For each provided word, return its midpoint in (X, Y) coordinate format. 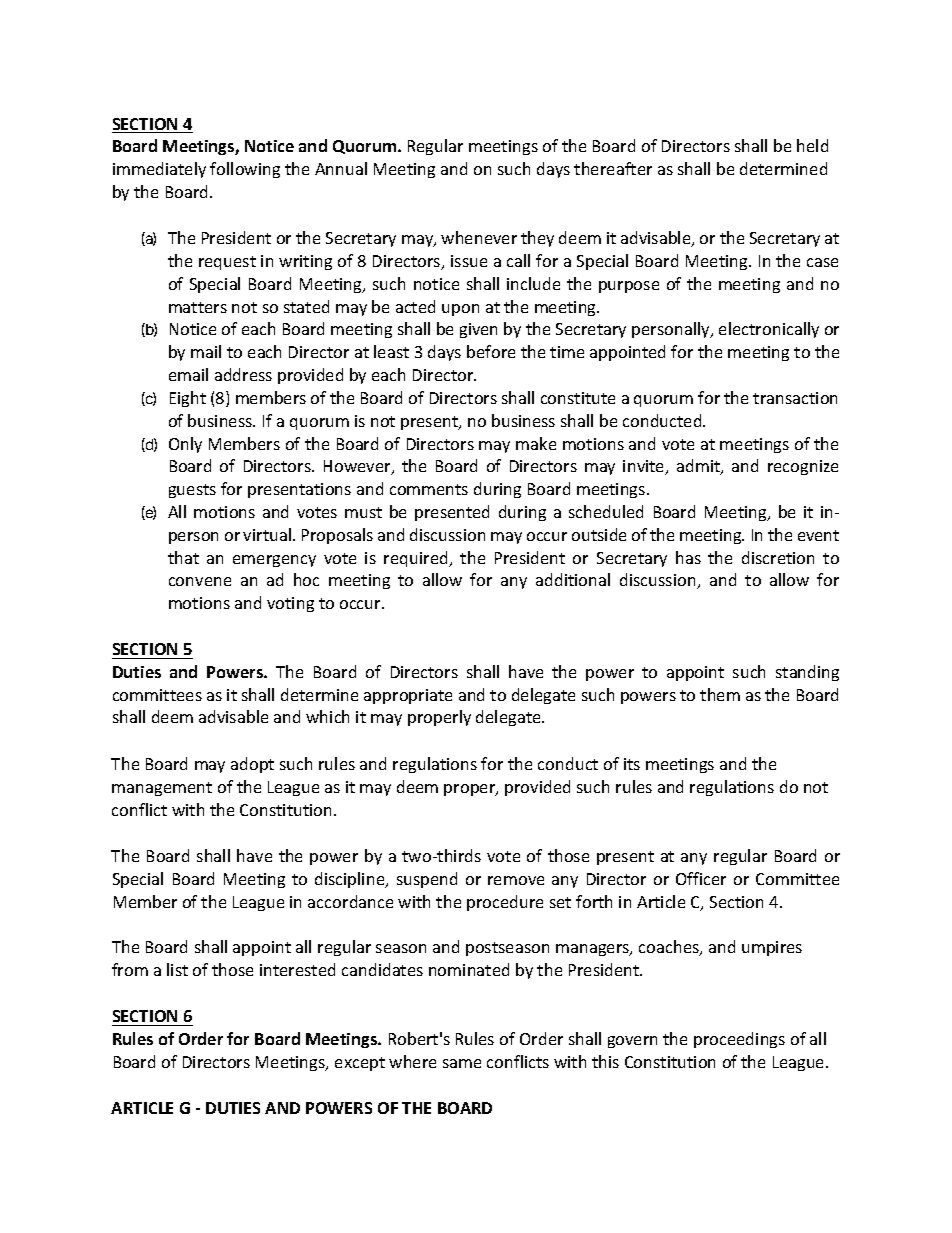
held (812, 145)
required (417, 559)
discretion (778, 557)
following (245, 170)
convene (200, 581)
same (462, 1063)
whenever (479, 237)
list (177, 969)
